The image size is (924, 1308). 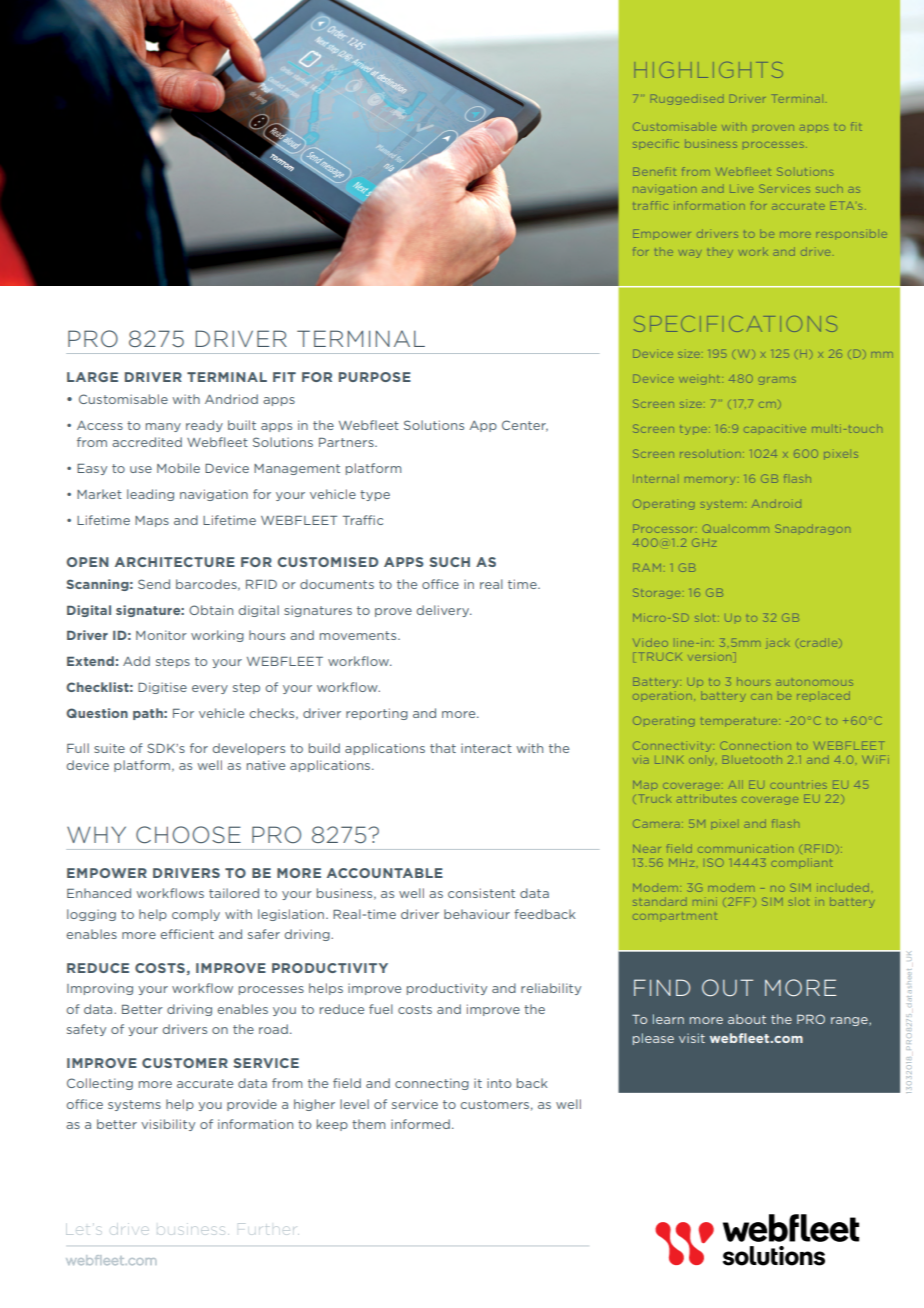 What do you see at coordinates (432, 1084) in the screenshot?
I see `connecting` at bounding box center [432, 1084].
